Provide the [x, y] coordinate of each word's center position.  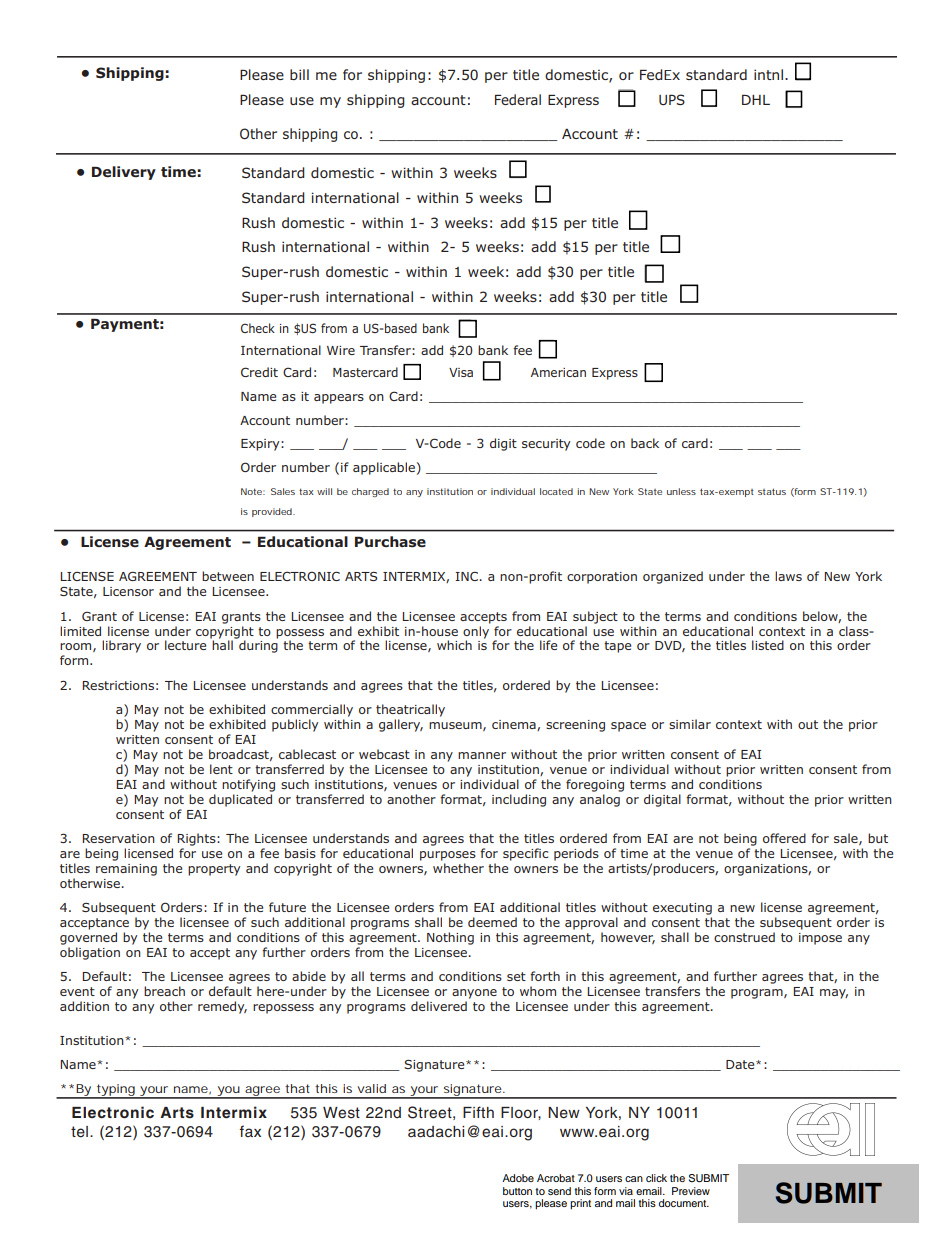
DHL [756, 99]
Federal [518, 99]
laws [788, 576]
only [476, 632]
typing [116, 1091]
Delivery [124, 173]
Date [741, 1064]
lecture [185, 645]
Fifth [478, 1112]
